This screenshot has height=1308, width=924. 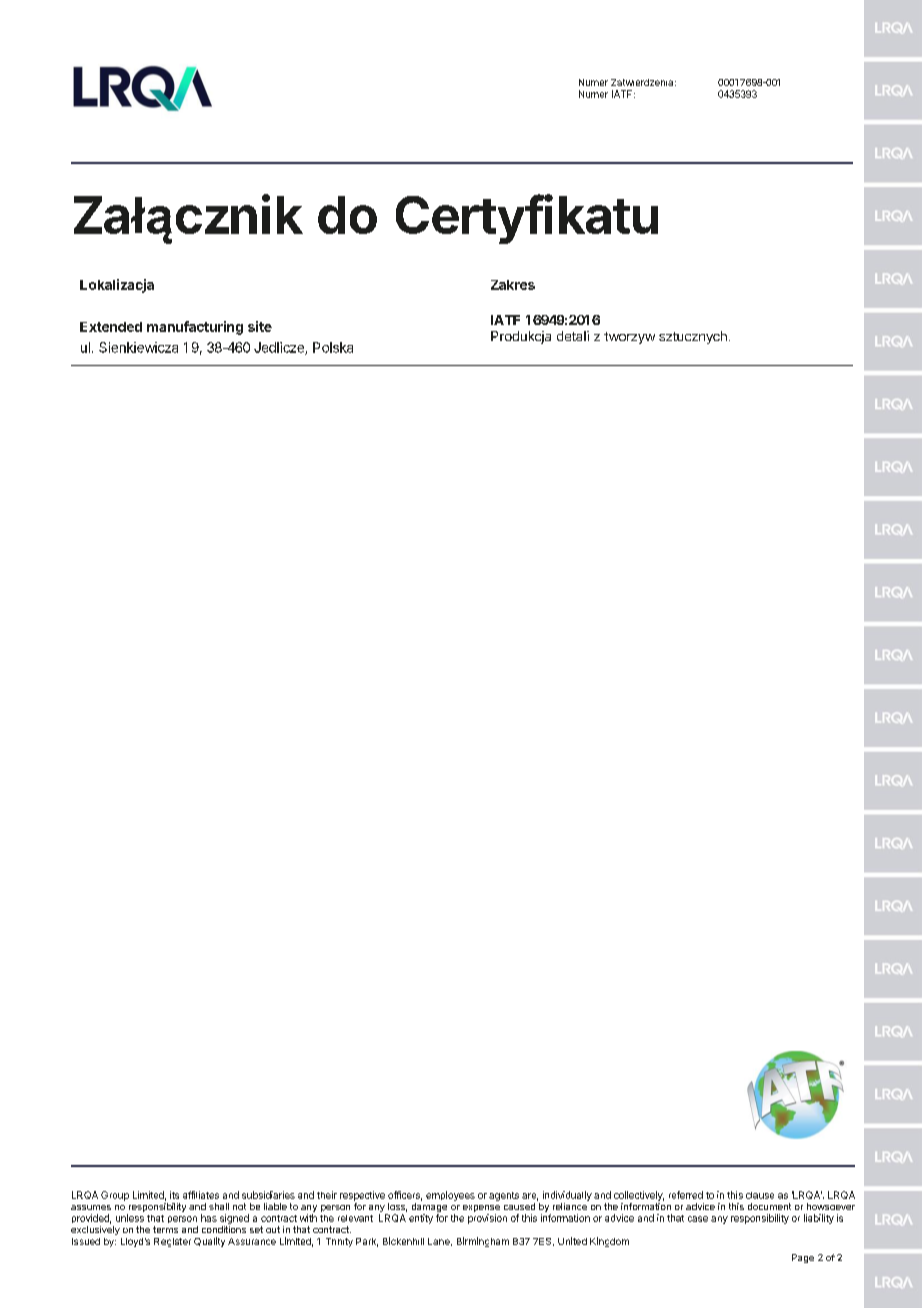 I want to click on are, so click(x=530, y=1197).
